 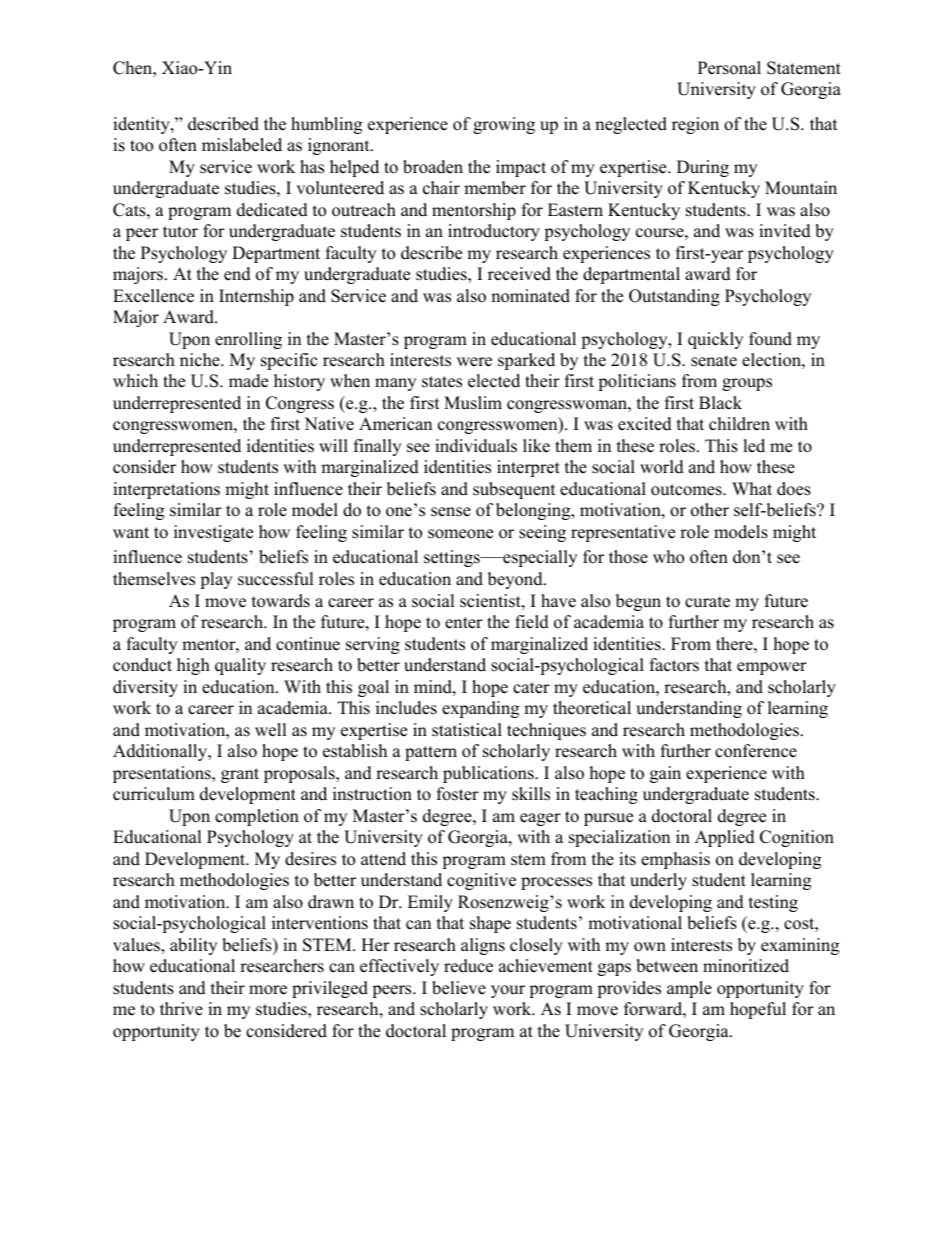 I want to click on made, so click(x=248, y=381).
